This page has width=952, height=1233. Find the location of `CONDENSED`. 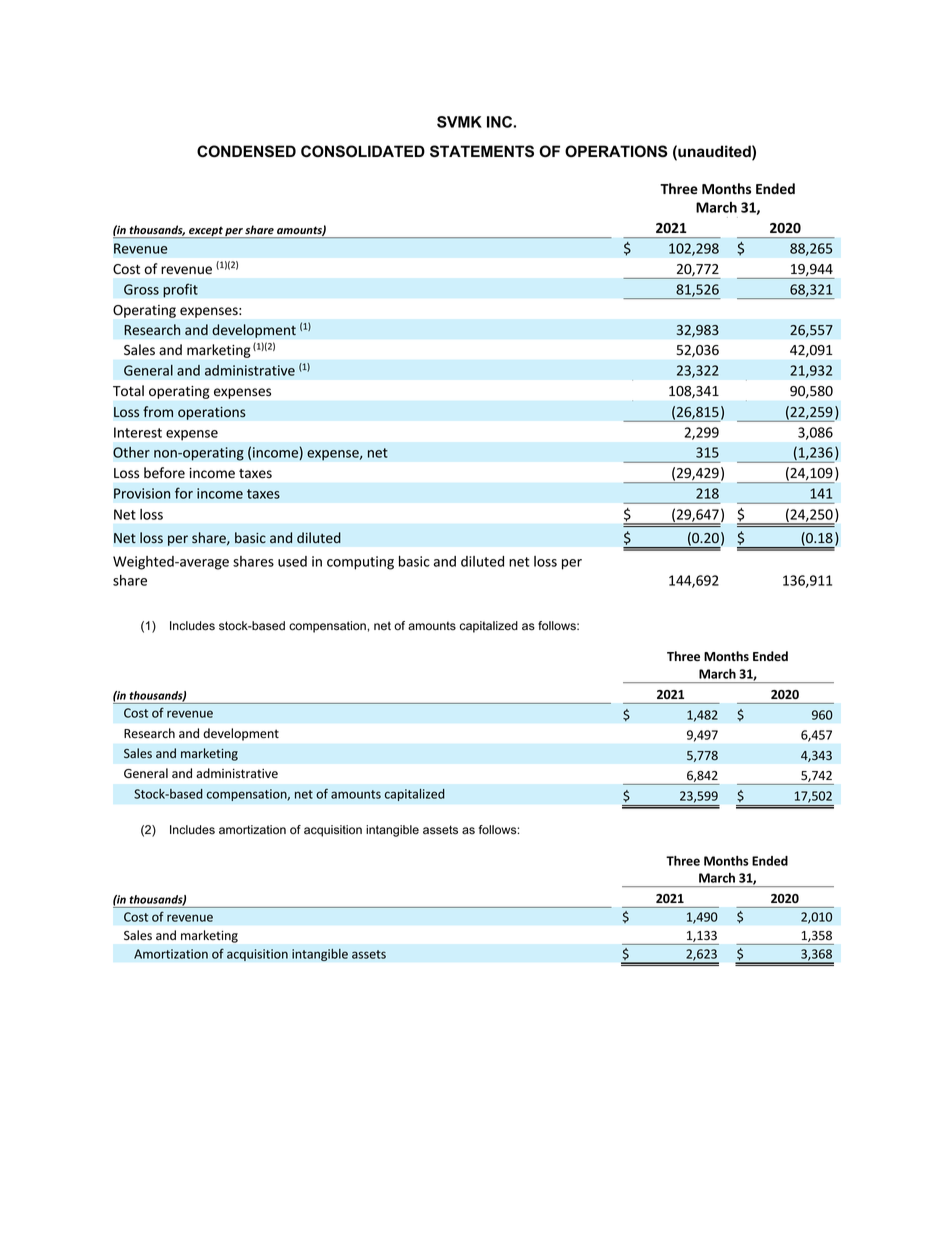

CONDENSED is located at coordinates (246, 151).
